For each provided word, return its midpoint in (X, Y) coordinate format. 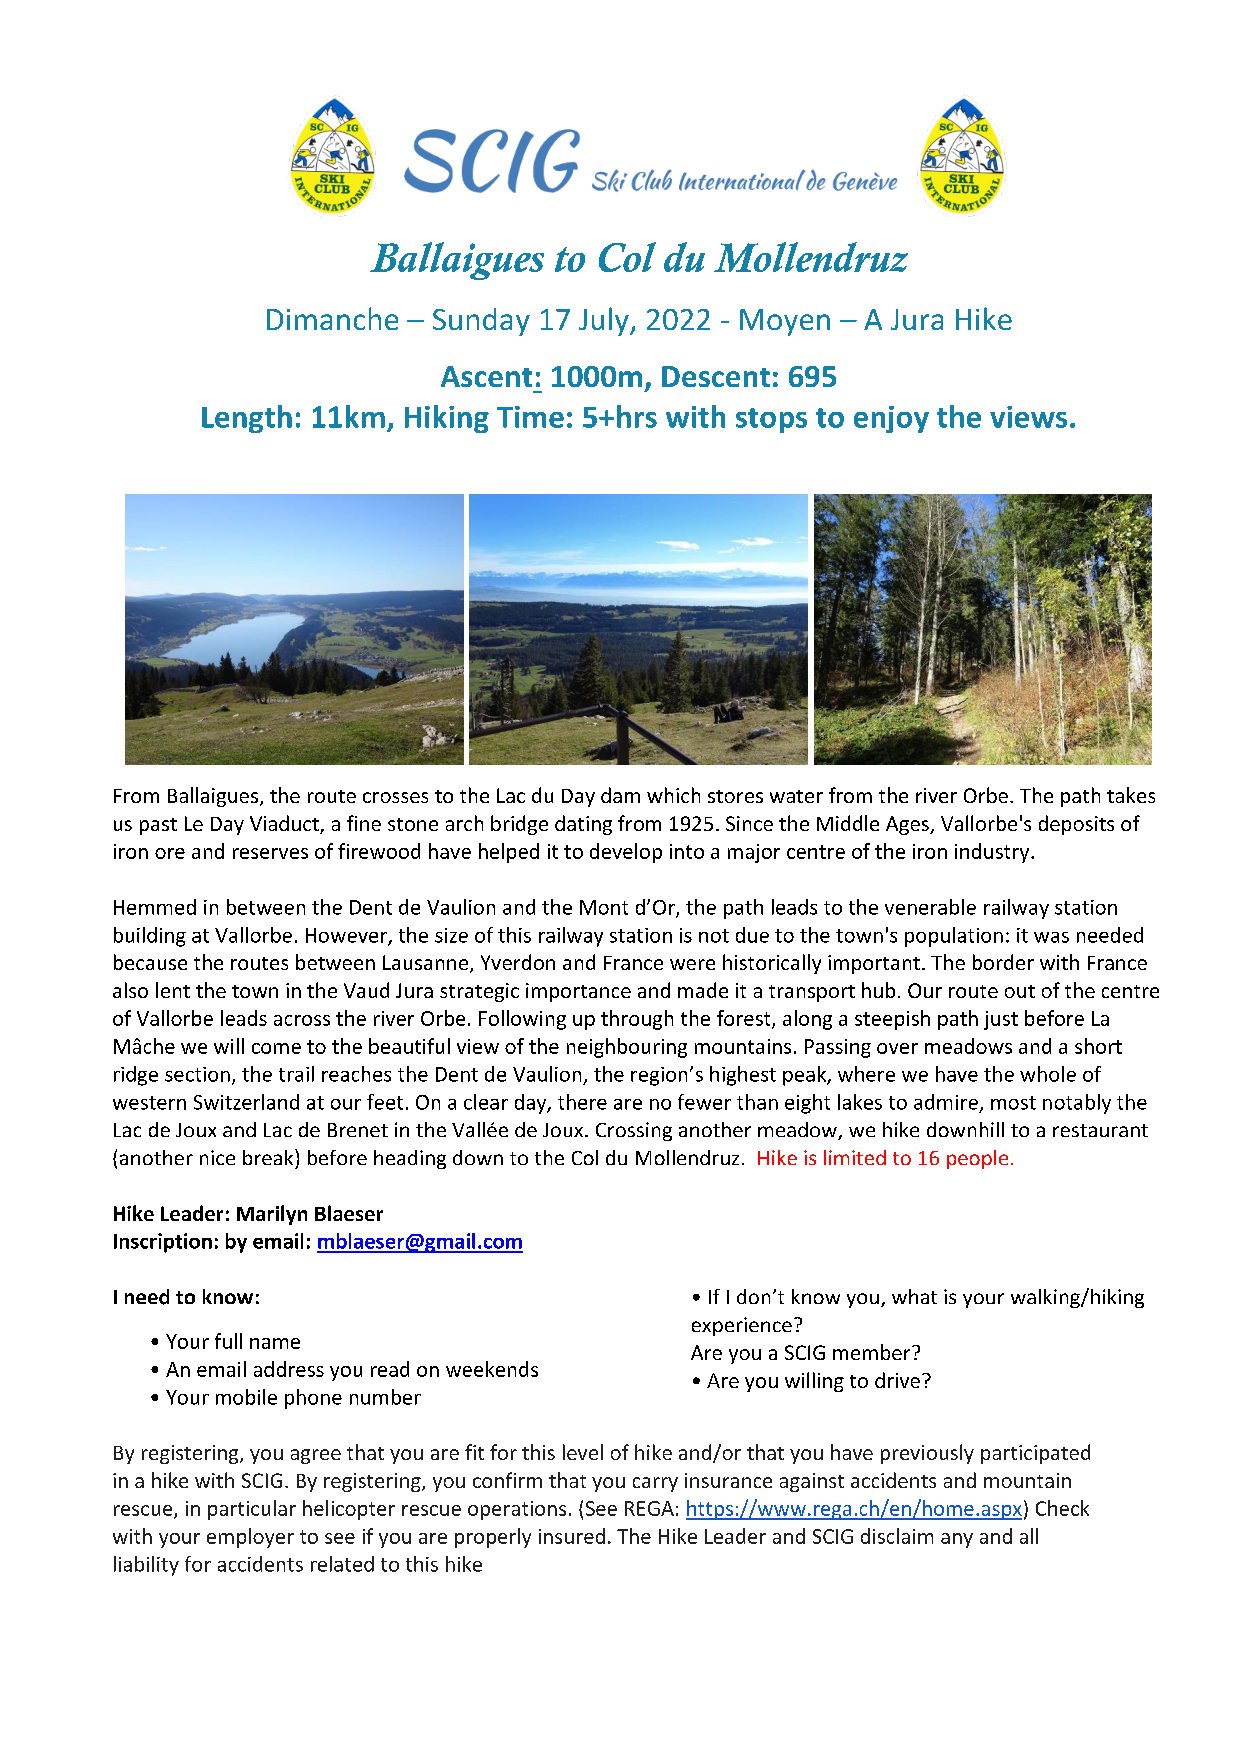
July (605, 321)
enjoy (891, 419)
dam (620, 795)
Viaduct (285, 824)
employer (250, 1538)
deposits (1076, 825)
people (977, 1159)
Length (247, 419)
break (269, 1157)
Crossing (634, 1131)
